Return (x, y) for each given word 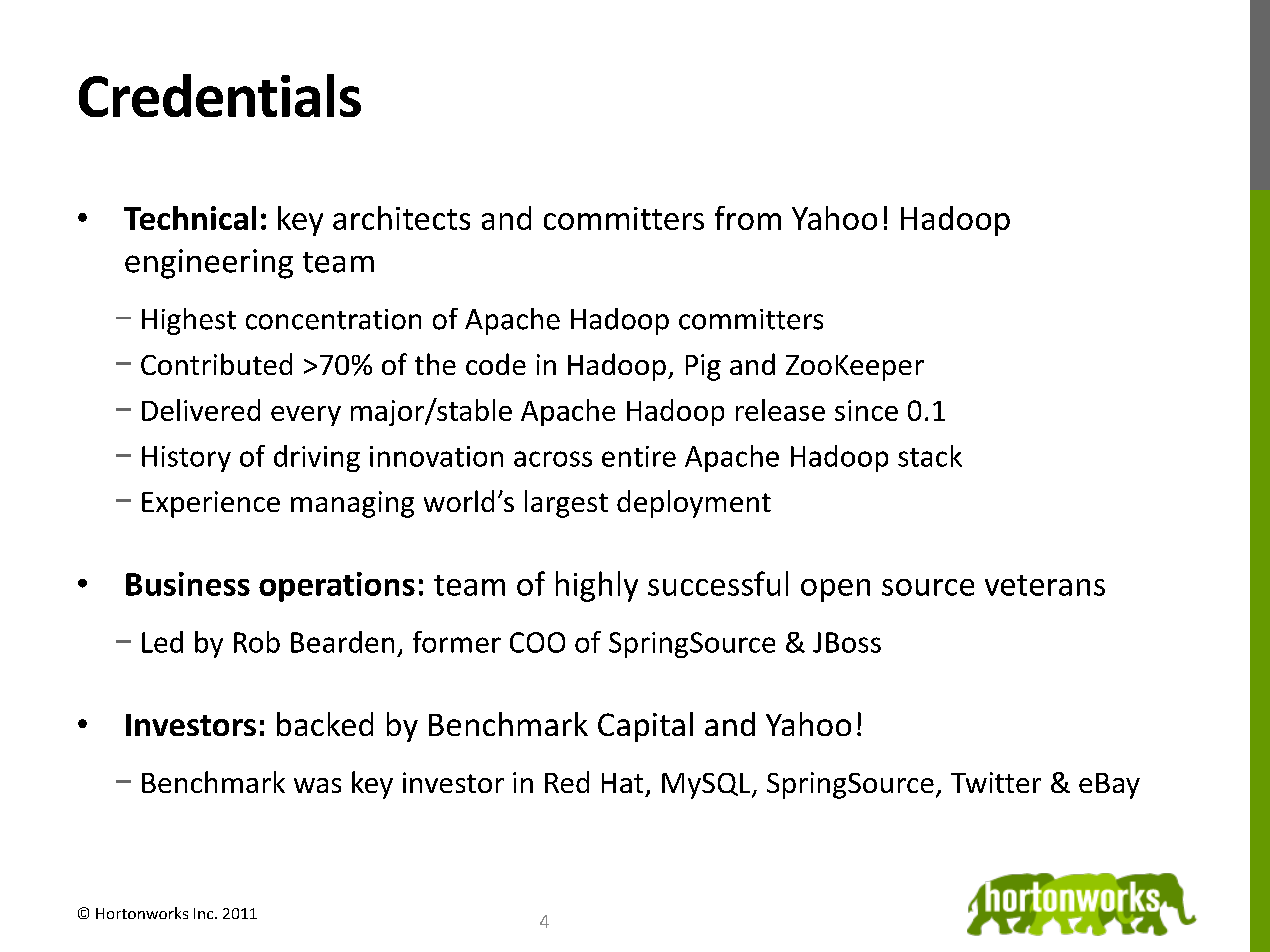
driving (317, 458)
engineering (209, 264)
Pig (703, 367)
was (317, 785)
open (835, 590)
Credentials (220, 95)
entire (639, 456)
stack (930, 456)
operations (337, 587)
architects (401, 218)
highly (597, 586)
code (496, 364)
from (748, 218)
